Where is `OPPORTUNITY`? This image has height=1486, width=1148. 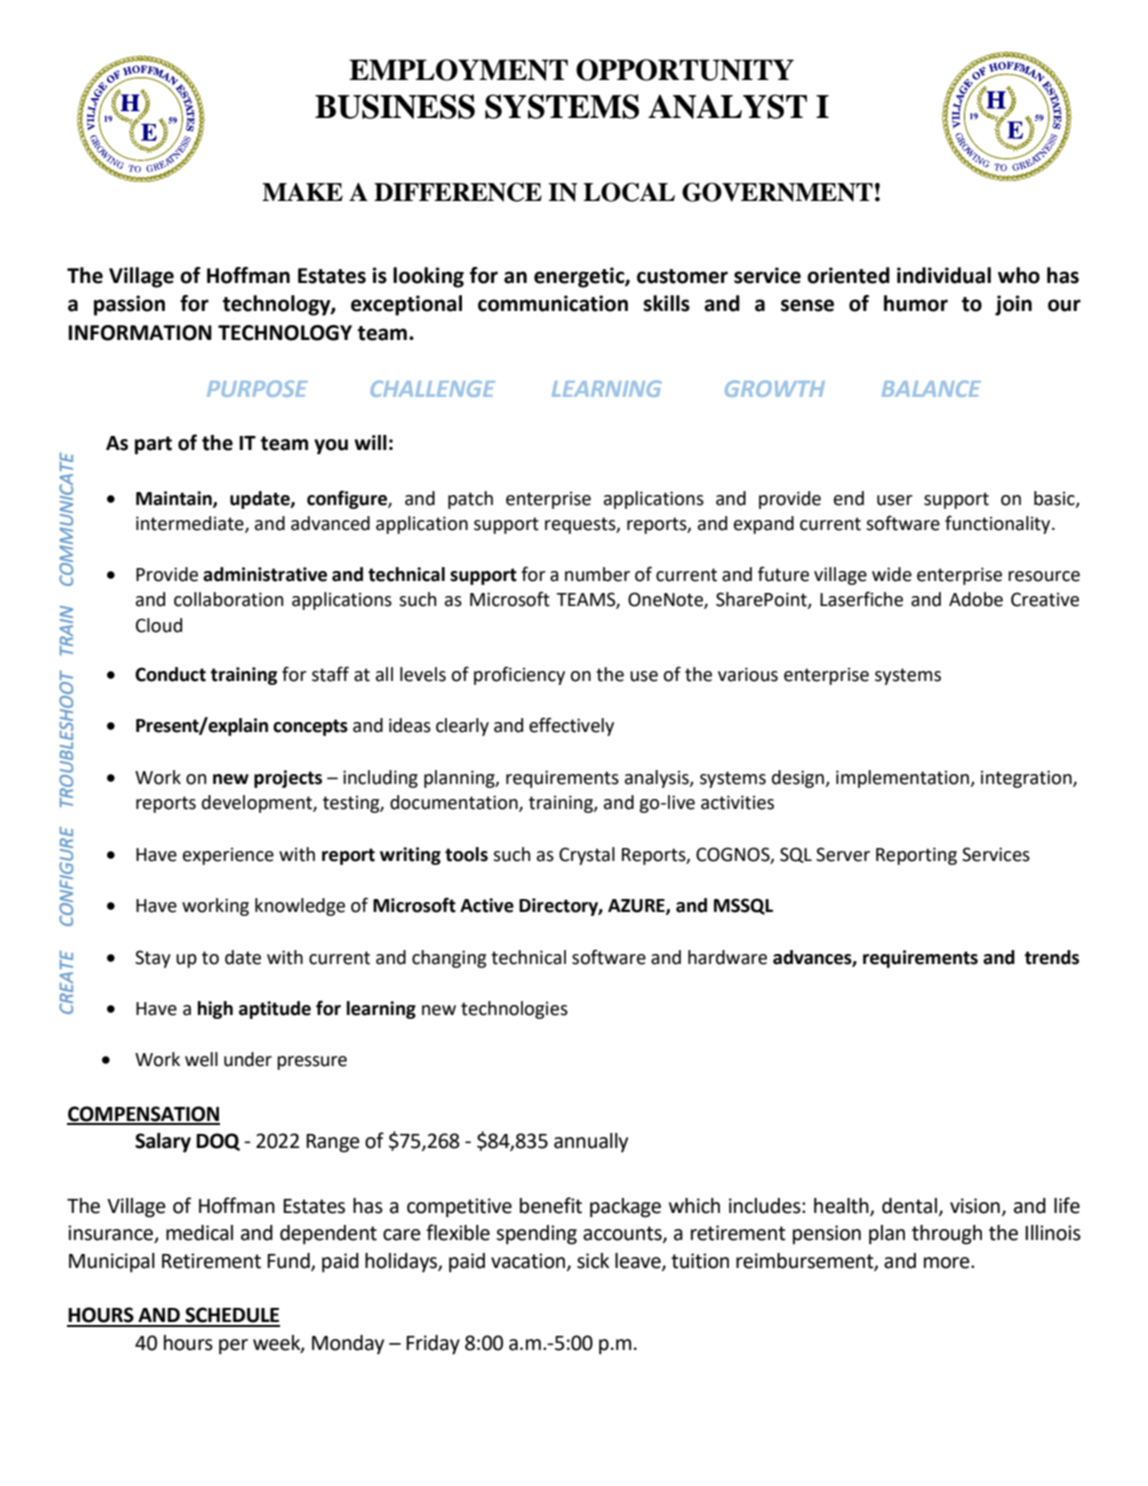
OPPORTUNITY is located at coordinates (685, 70).
